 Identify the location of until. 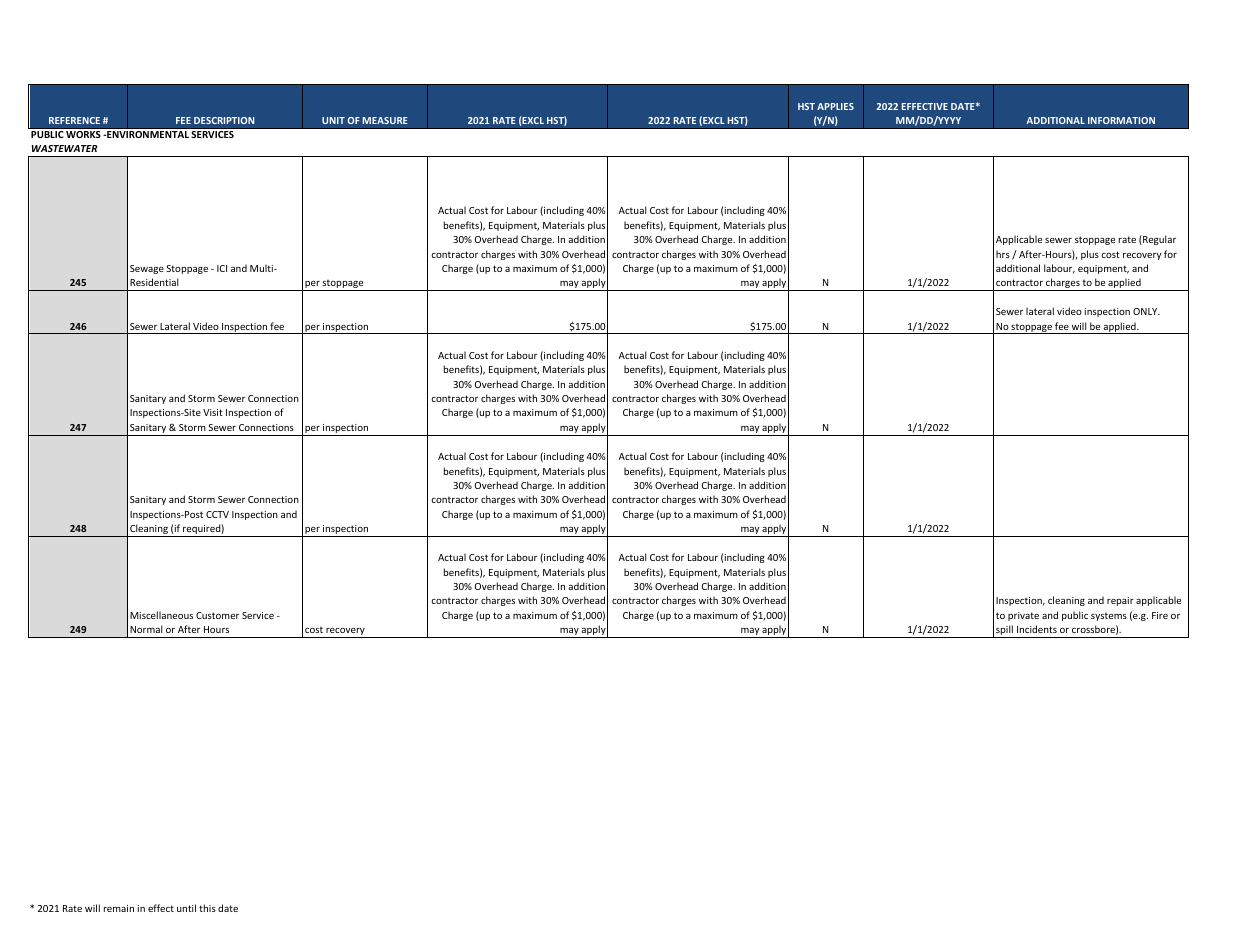
(186, 908).
